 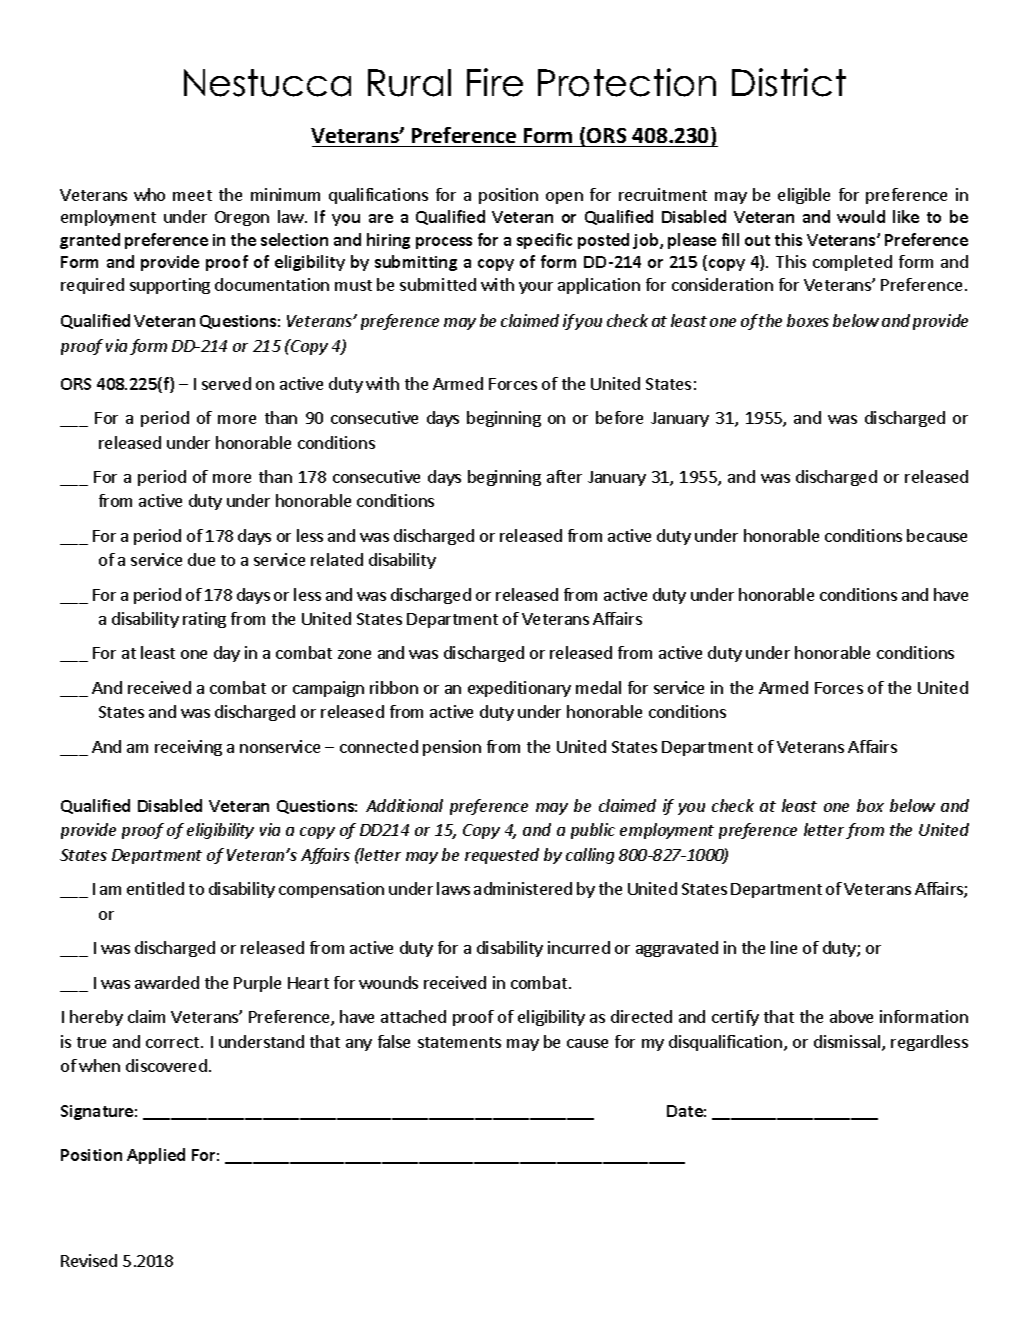 I want to click on expeditionary, so click(x=519, y=689).
